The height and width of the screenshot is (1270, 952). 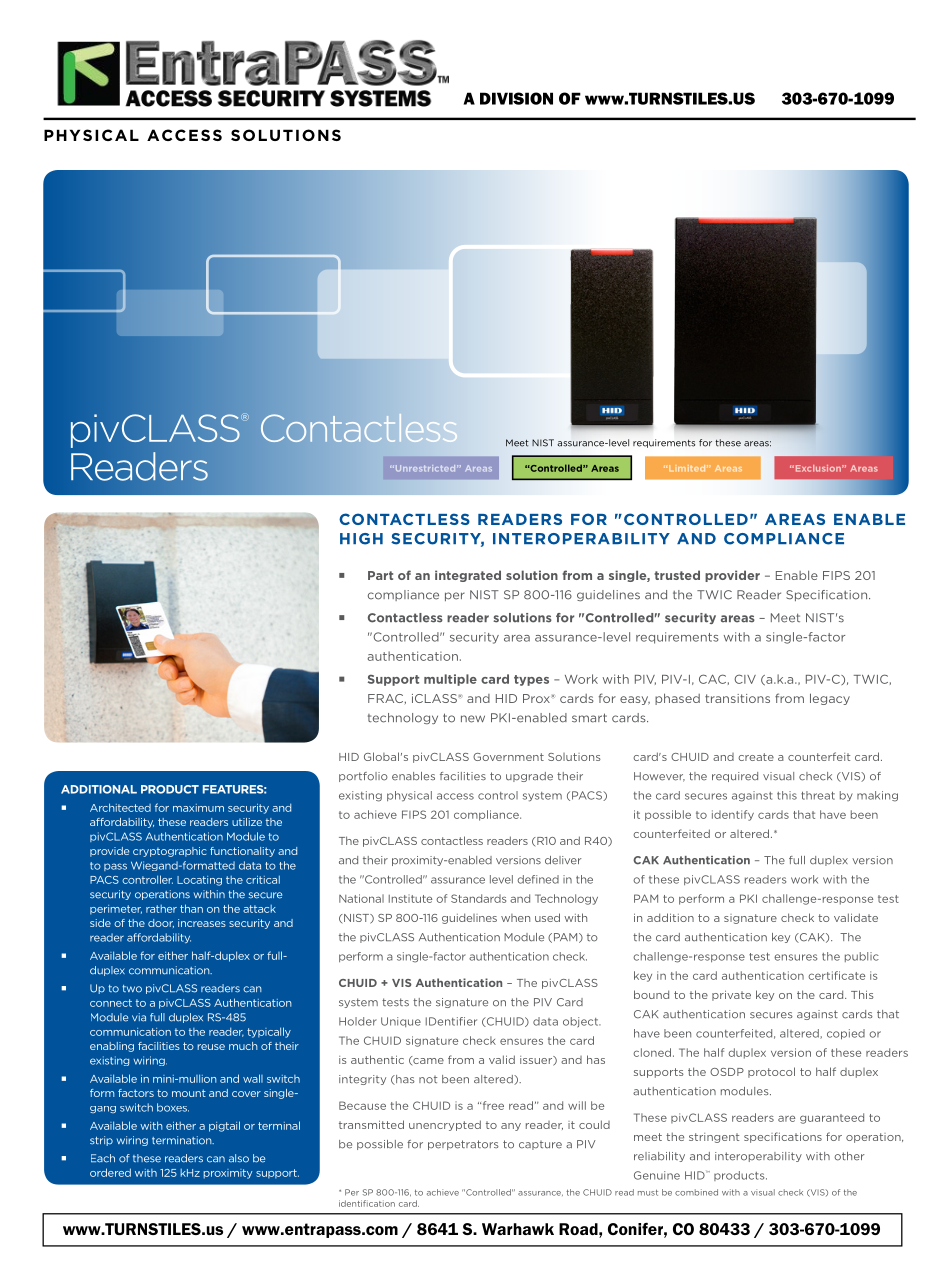 I want to click on termination, so click(x=183, y=1140).
